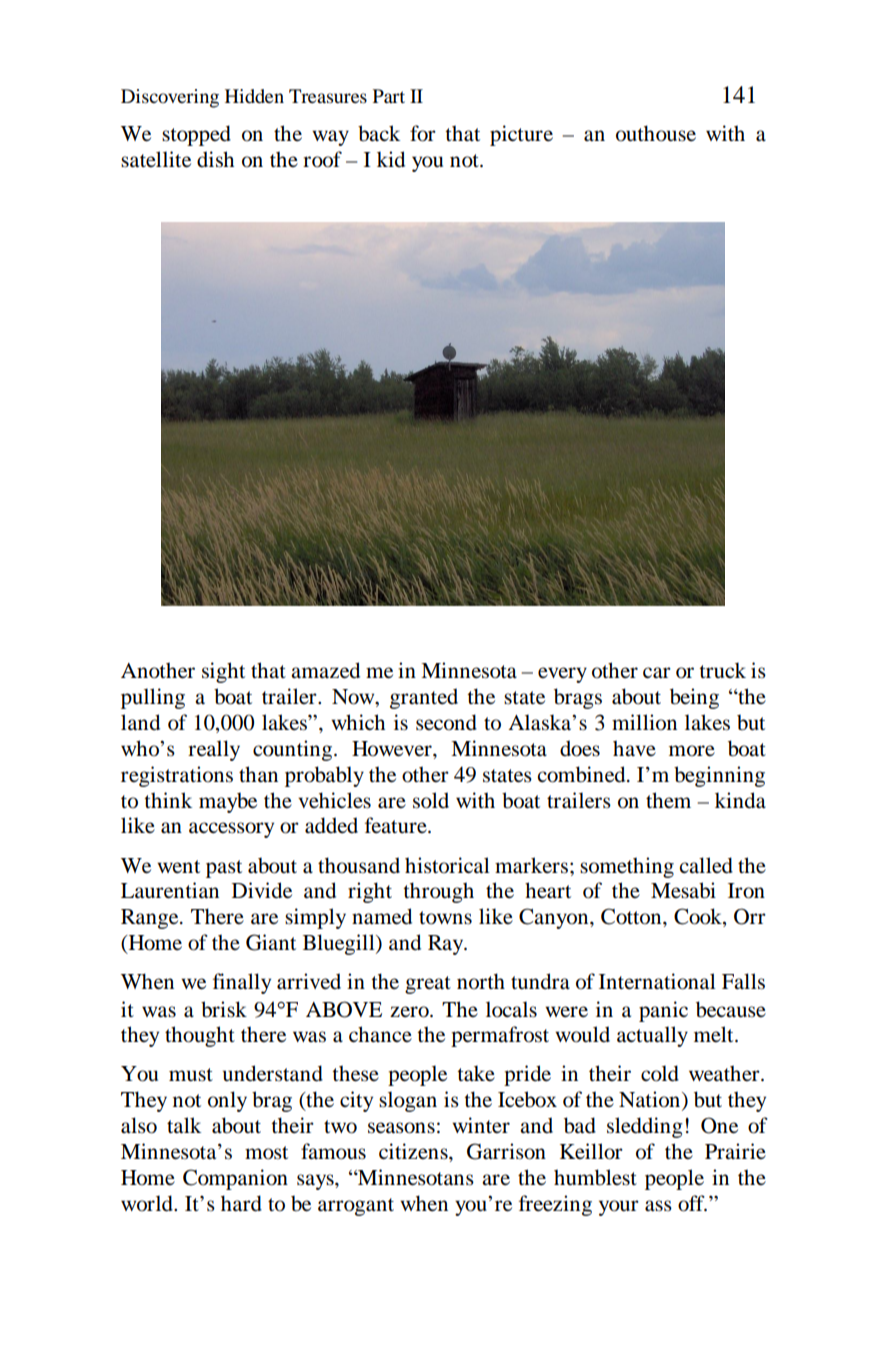 The width and height of the screenshot is (887, 1372). Describe the element at coordinates (424, 698) in the screenshot. I see `granted` at that location.
